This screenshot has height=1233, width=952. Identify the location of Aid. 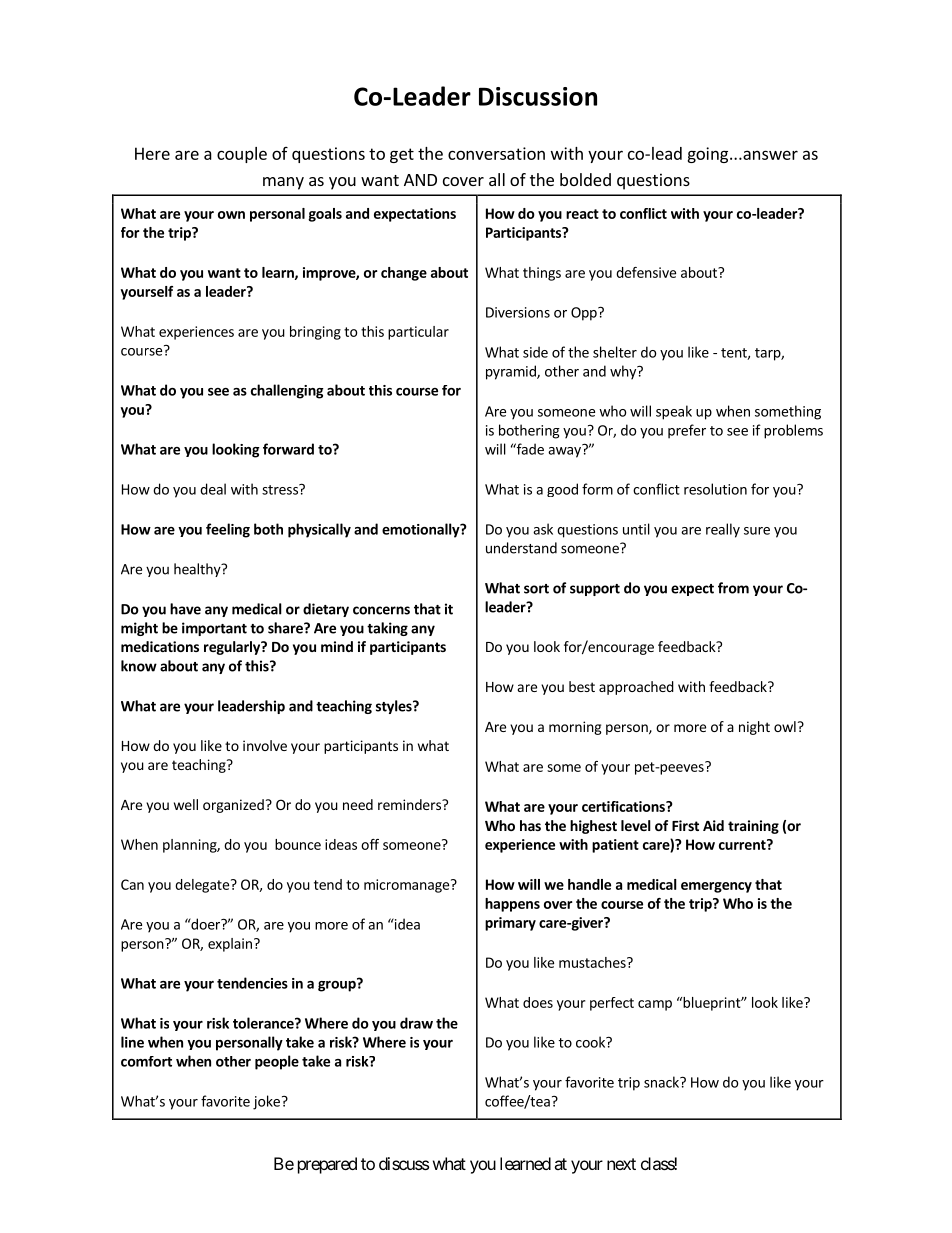
(713, 825).
